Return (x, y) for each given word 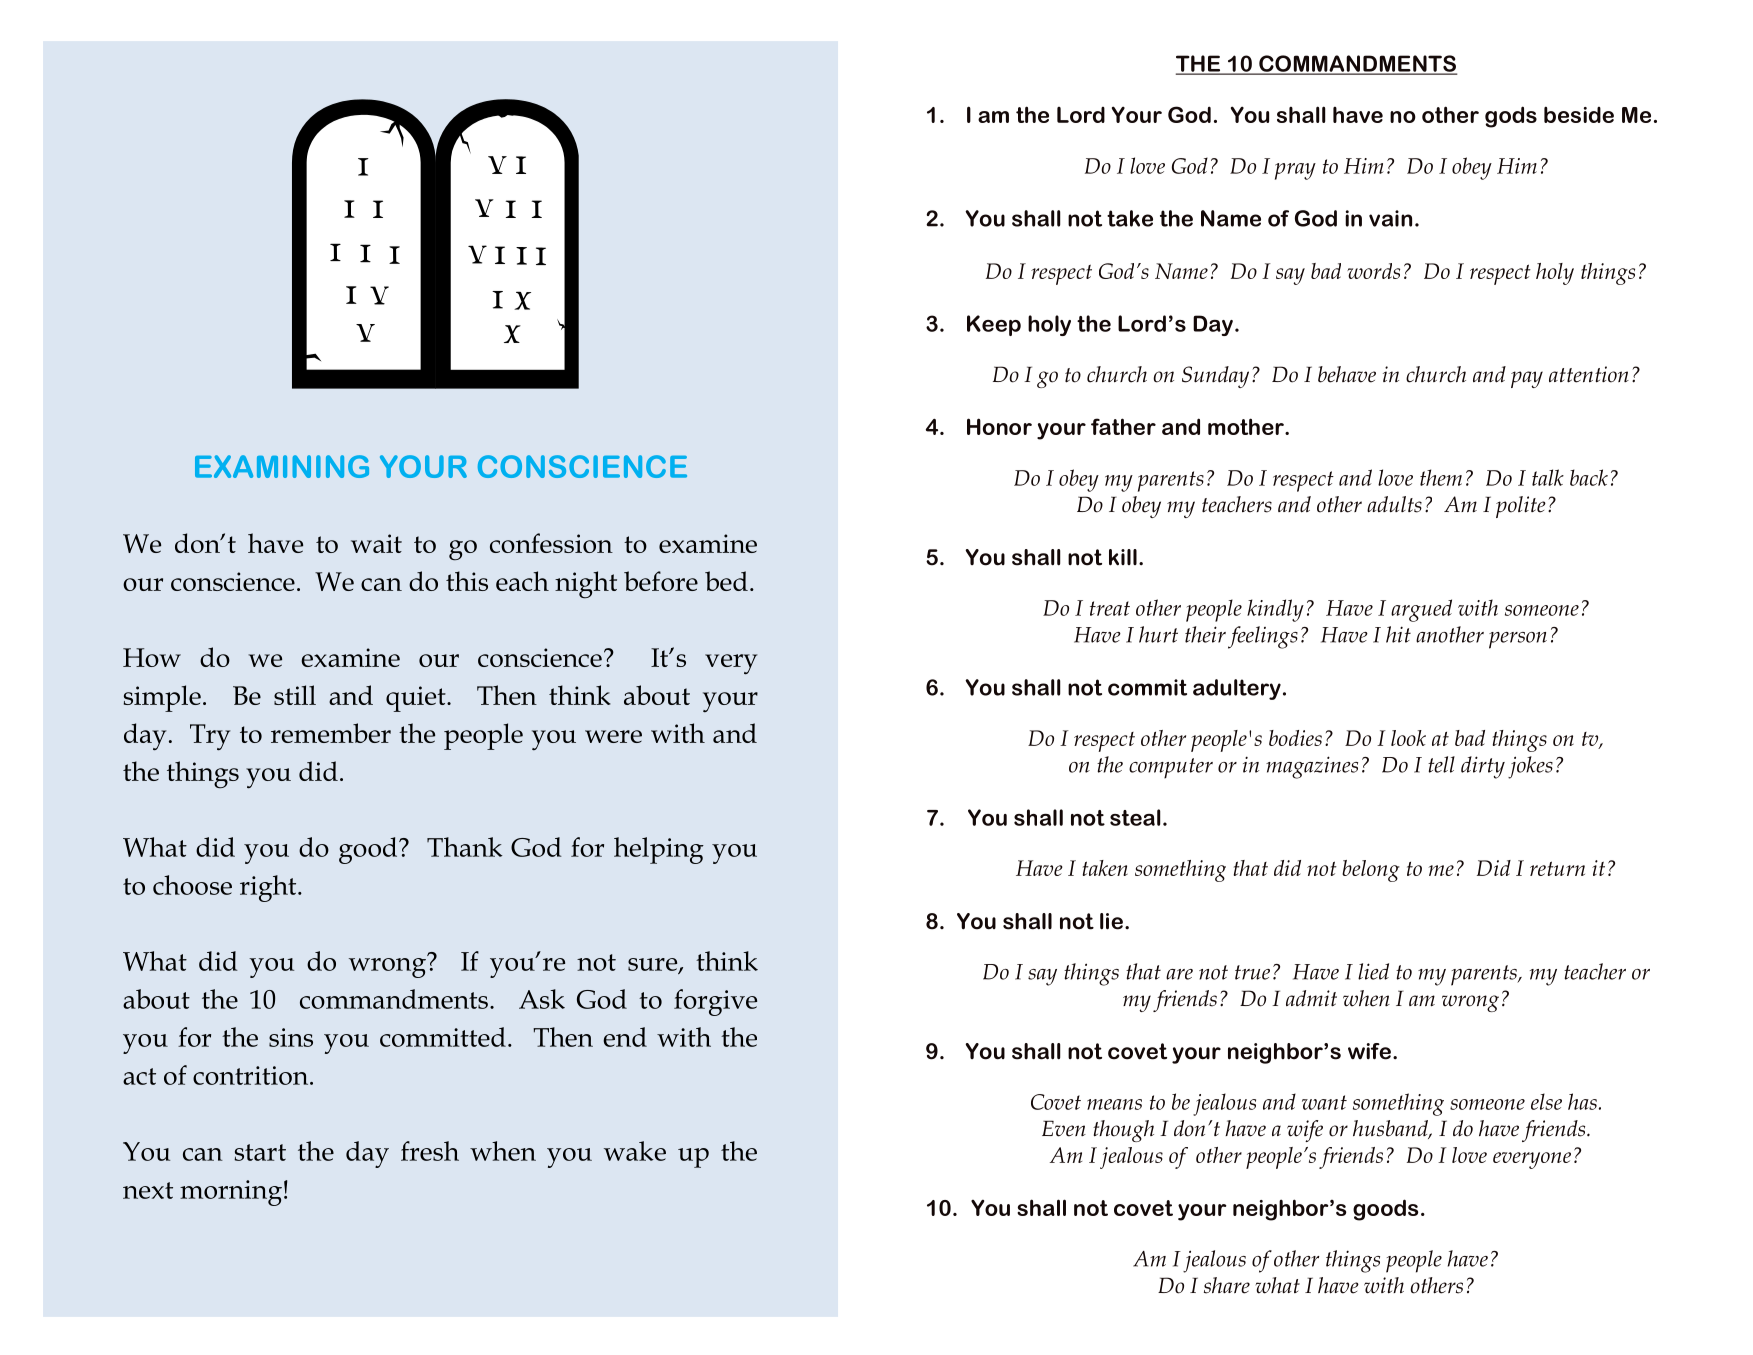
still (295, 695)
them (1441, 477)
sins (291, 1037)
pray (1295, 171)
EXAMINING (282, 466)
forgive (715, 1002)
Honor (999, 426)
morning (231, 1193)
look (1408, 738)
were (613, 736)
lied (1373, 971)
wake (635, 1151)
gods (1511, 117)
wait (376, 543)
